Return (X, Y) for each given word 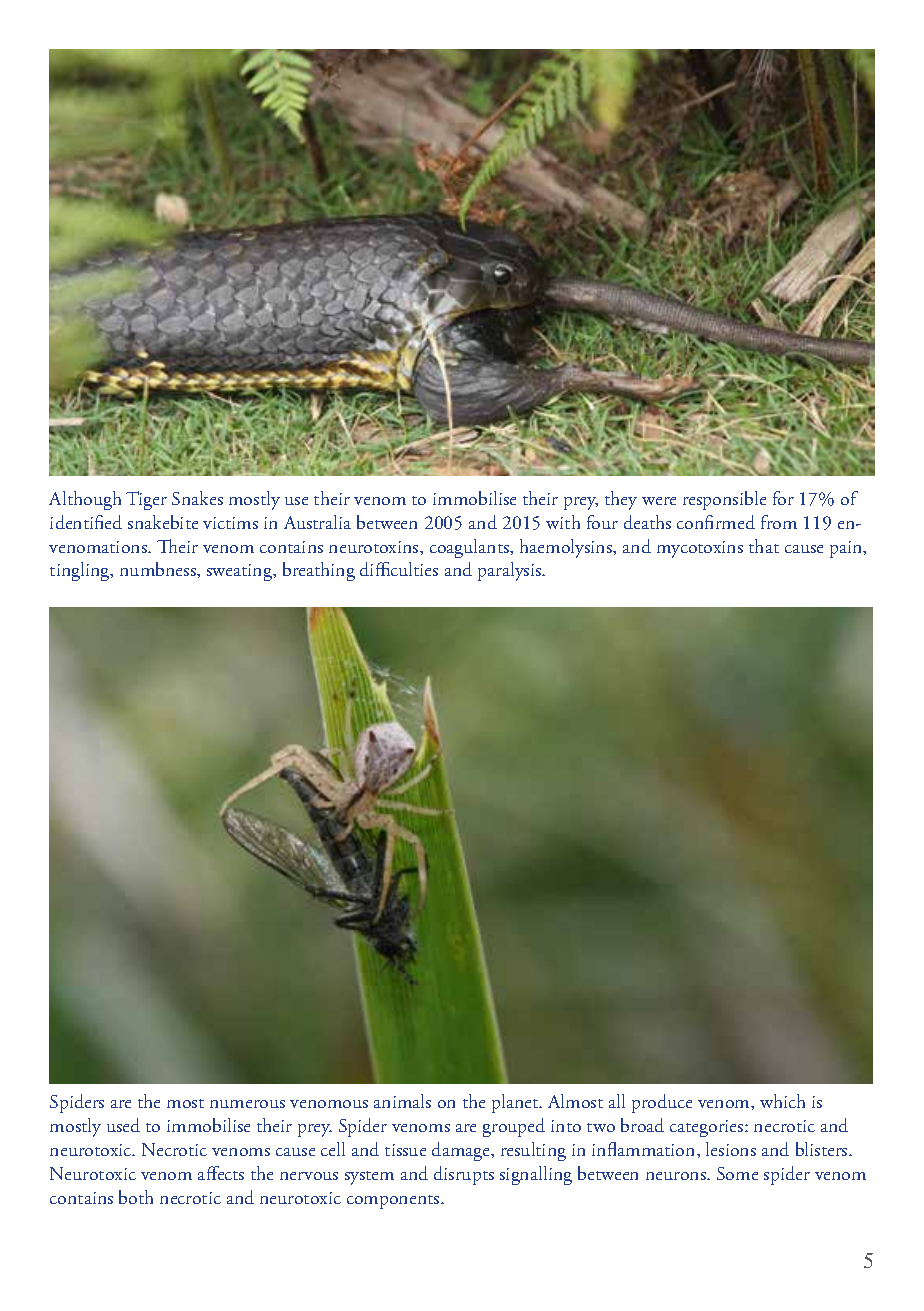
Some (737, 1173)
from (779, 522)
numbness (159, 570)
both (136, 1197)
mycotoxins (700, 549)
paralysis (511, 571)
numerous (247, 1104)
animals (402, 1101)
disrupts (464, 1175)
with (563, 522)
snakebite (163, 522)
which (782, 1101)
